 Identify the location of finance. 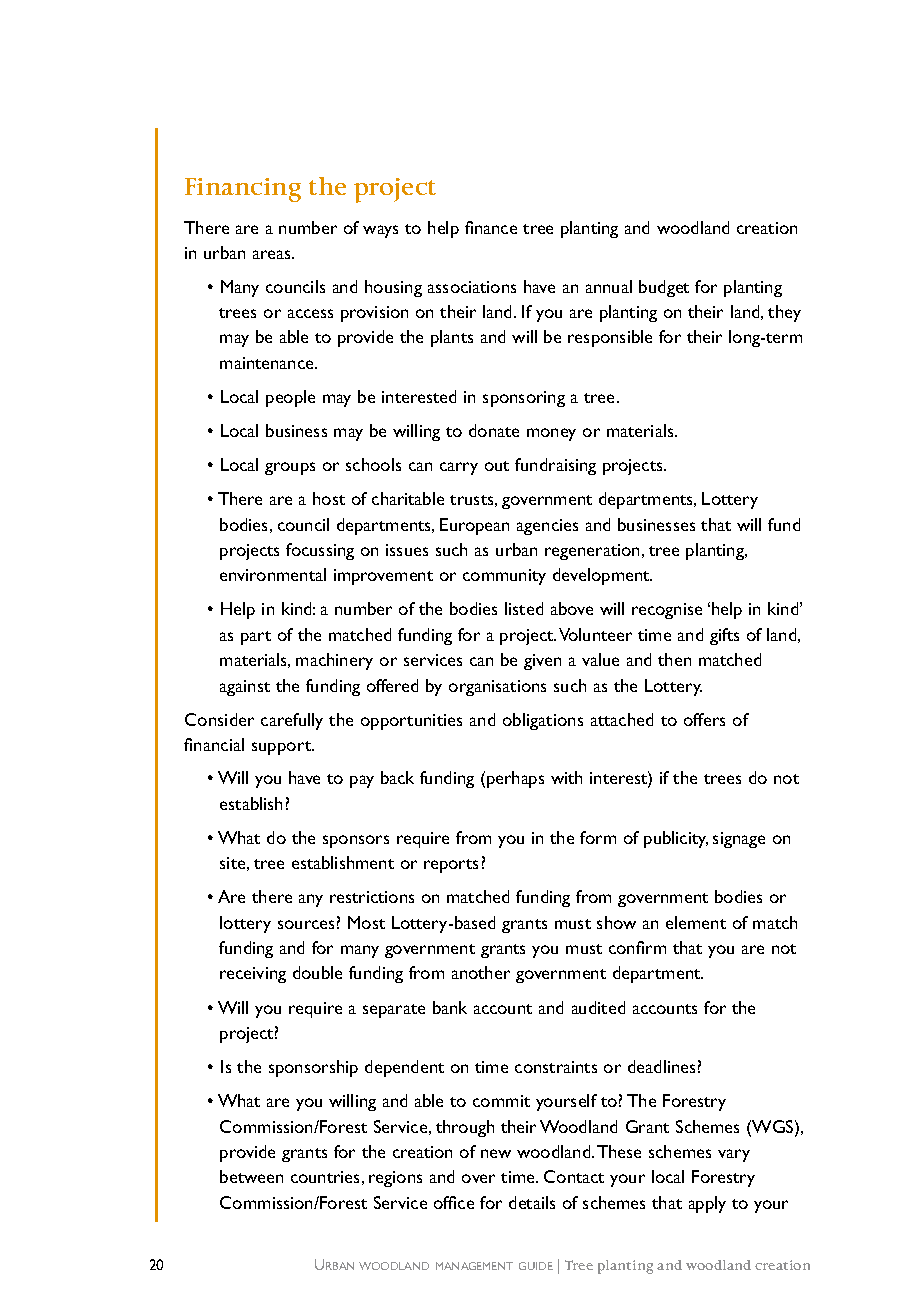
(491, 227).
